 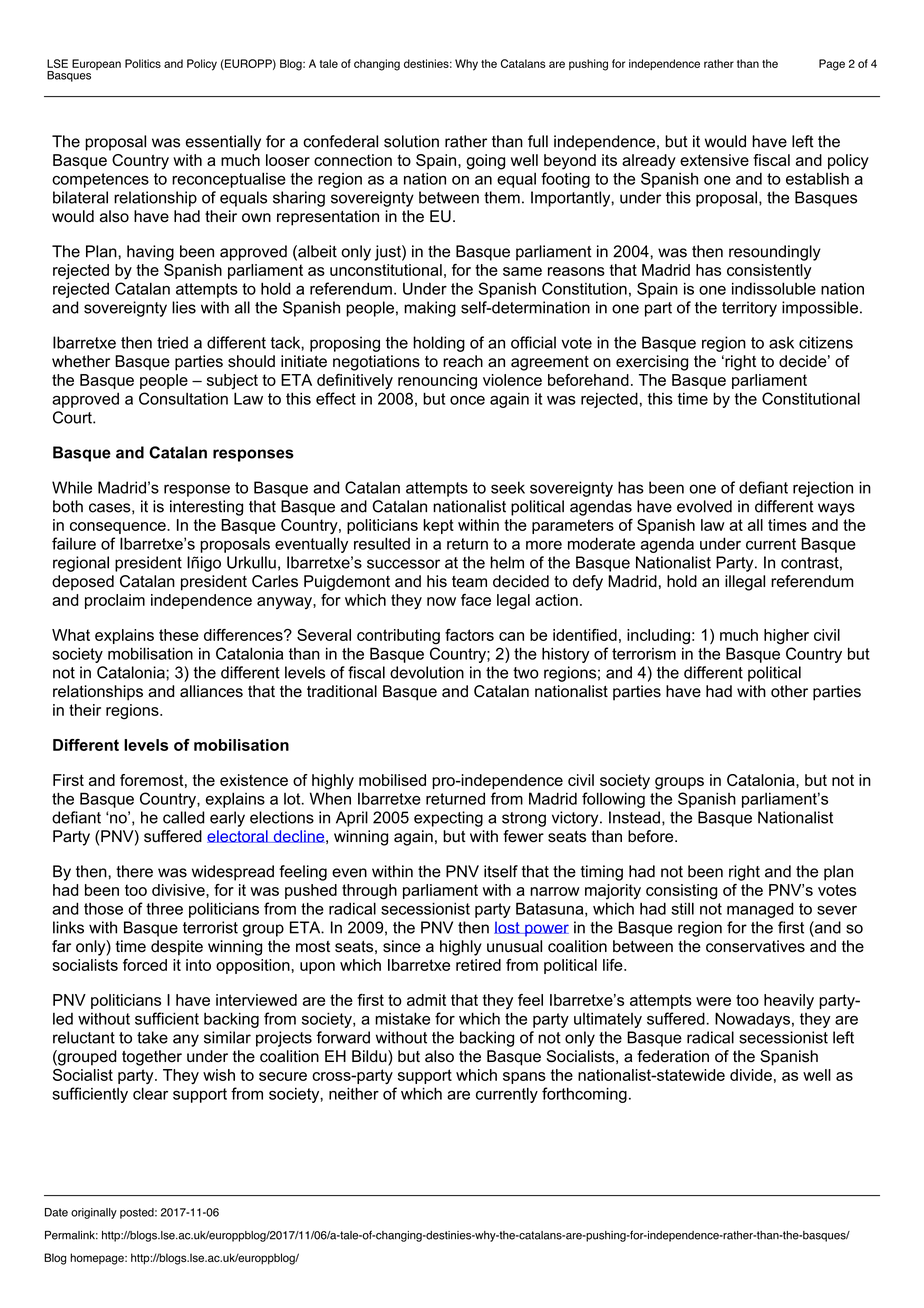 What do you see at coordinates (463, 361) in the screenshot?
I see `reach` at bounding box center [463, 361].
